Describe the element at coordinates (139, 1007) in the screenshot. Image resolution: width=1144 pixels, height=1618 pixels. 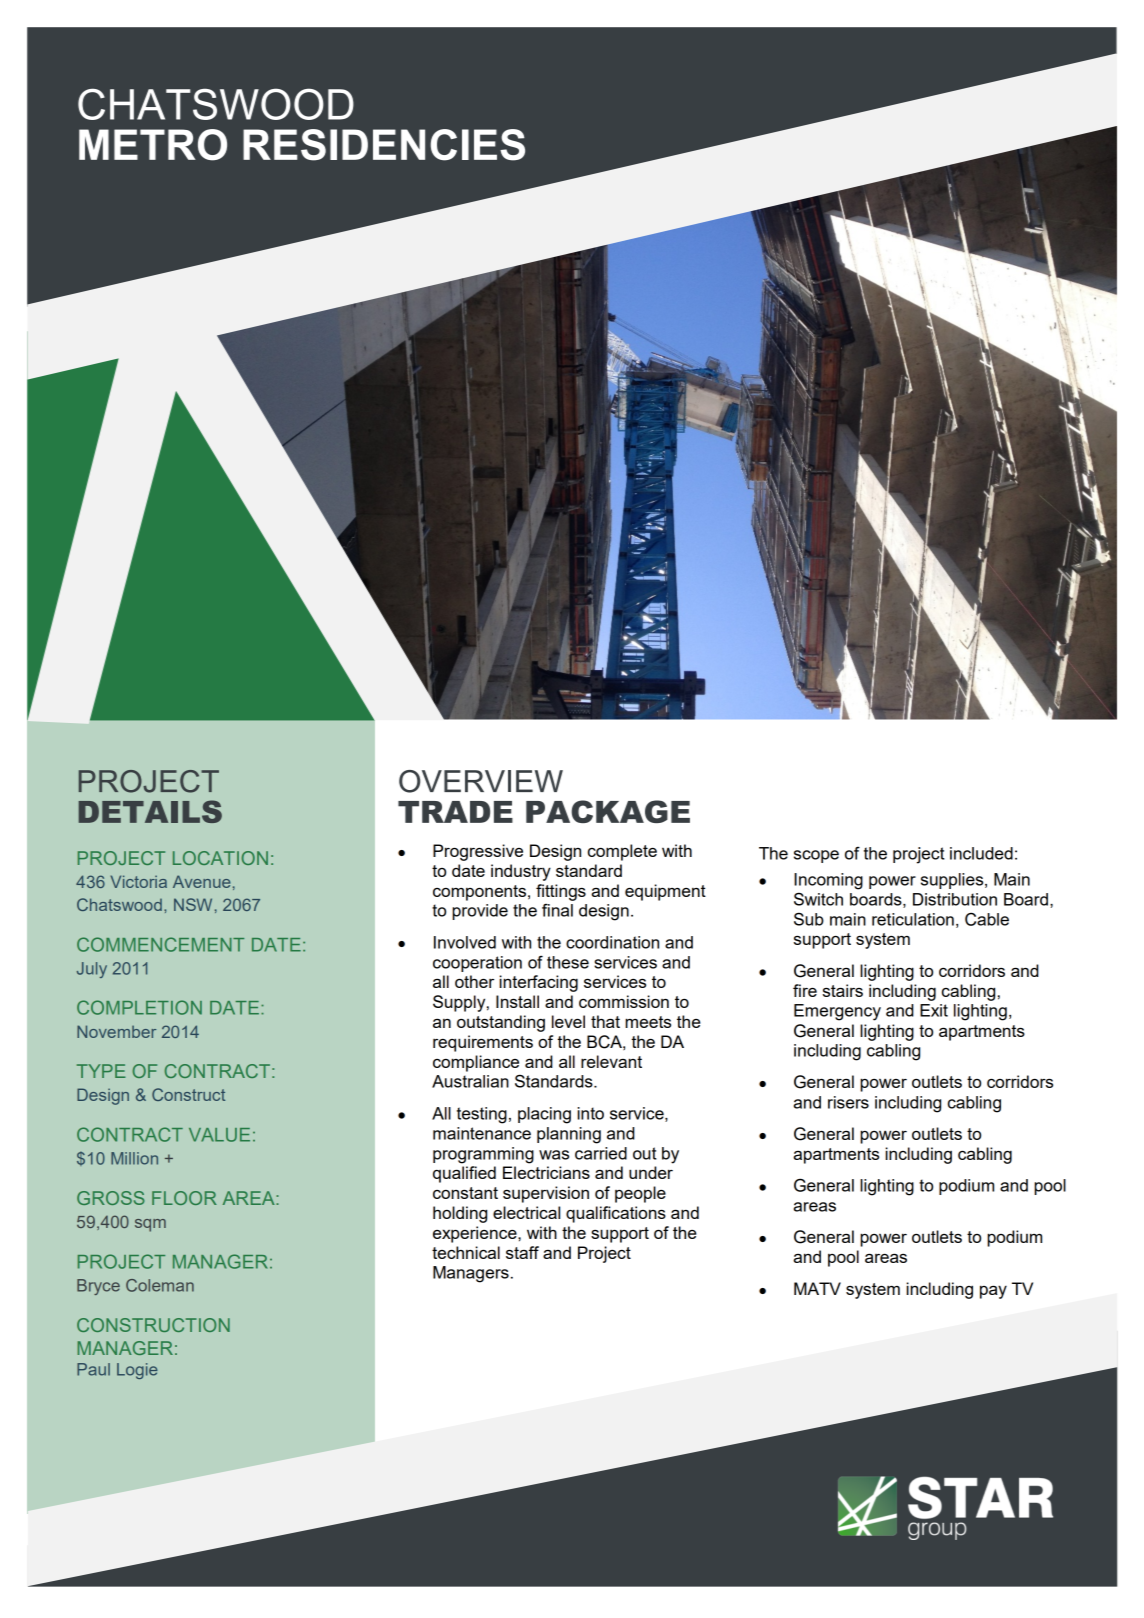
I see `COMPLETION` at that location.
